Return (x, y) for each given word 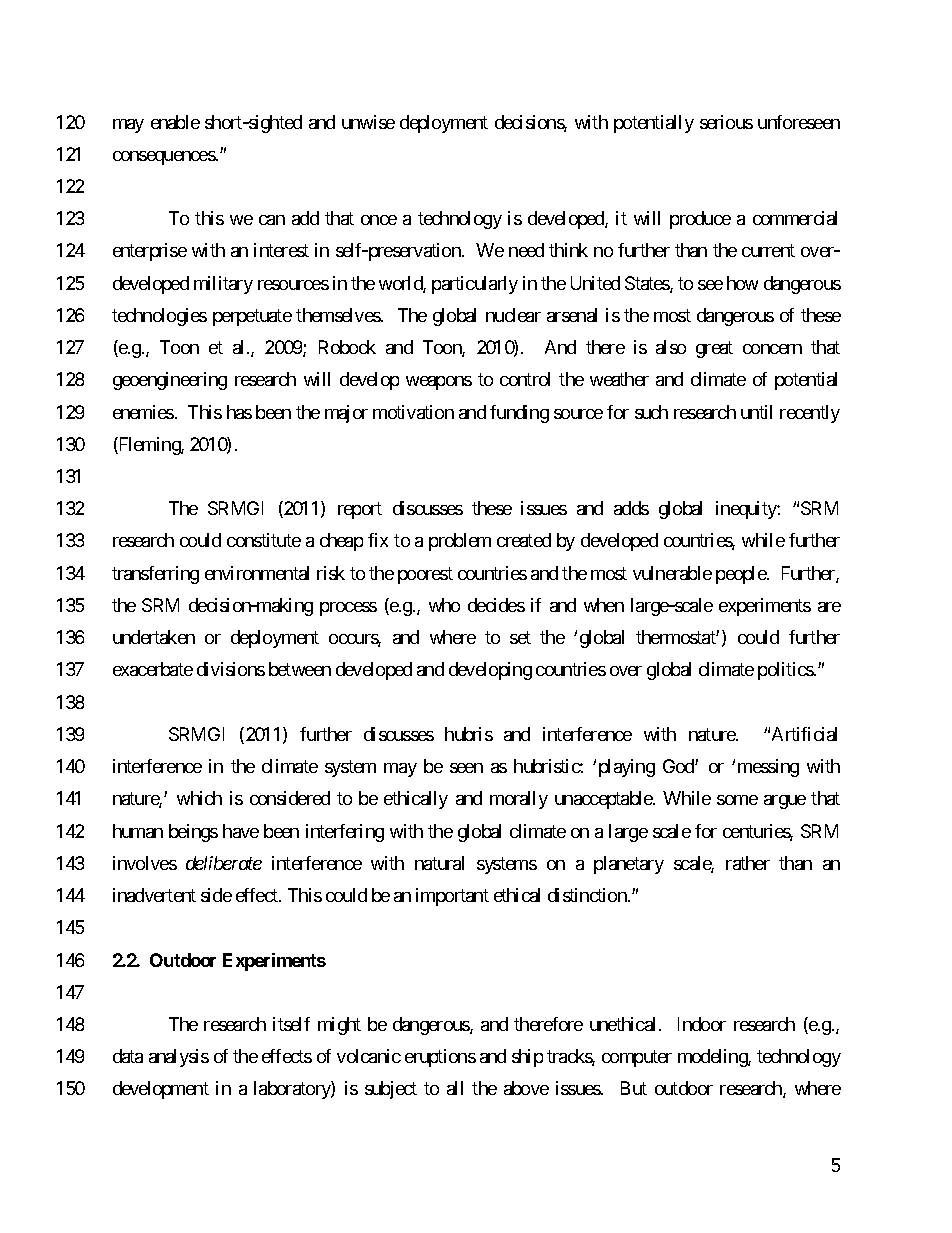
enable (175, 122)
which (199, 798)
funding (519, 414)
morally (519, 800)
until (756, 412)
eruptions (440, 1058)
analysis (179, 1058)
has (239, 412)
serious (726, 122)
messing (768, 768)
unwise (368, 122)
